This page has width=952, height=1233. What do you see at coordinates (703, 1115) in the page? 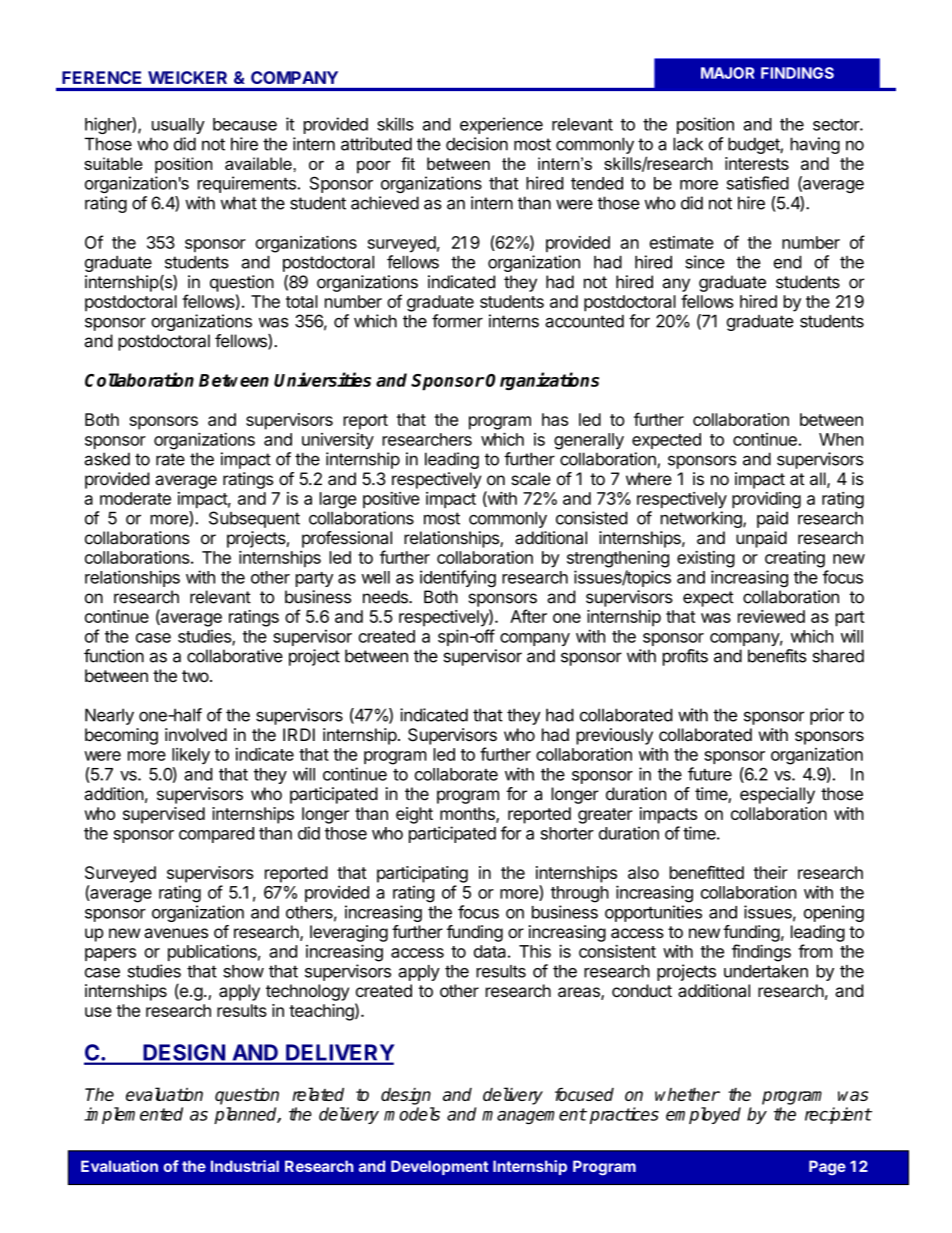
I see `employed` at bounding box center [703, 1115].
